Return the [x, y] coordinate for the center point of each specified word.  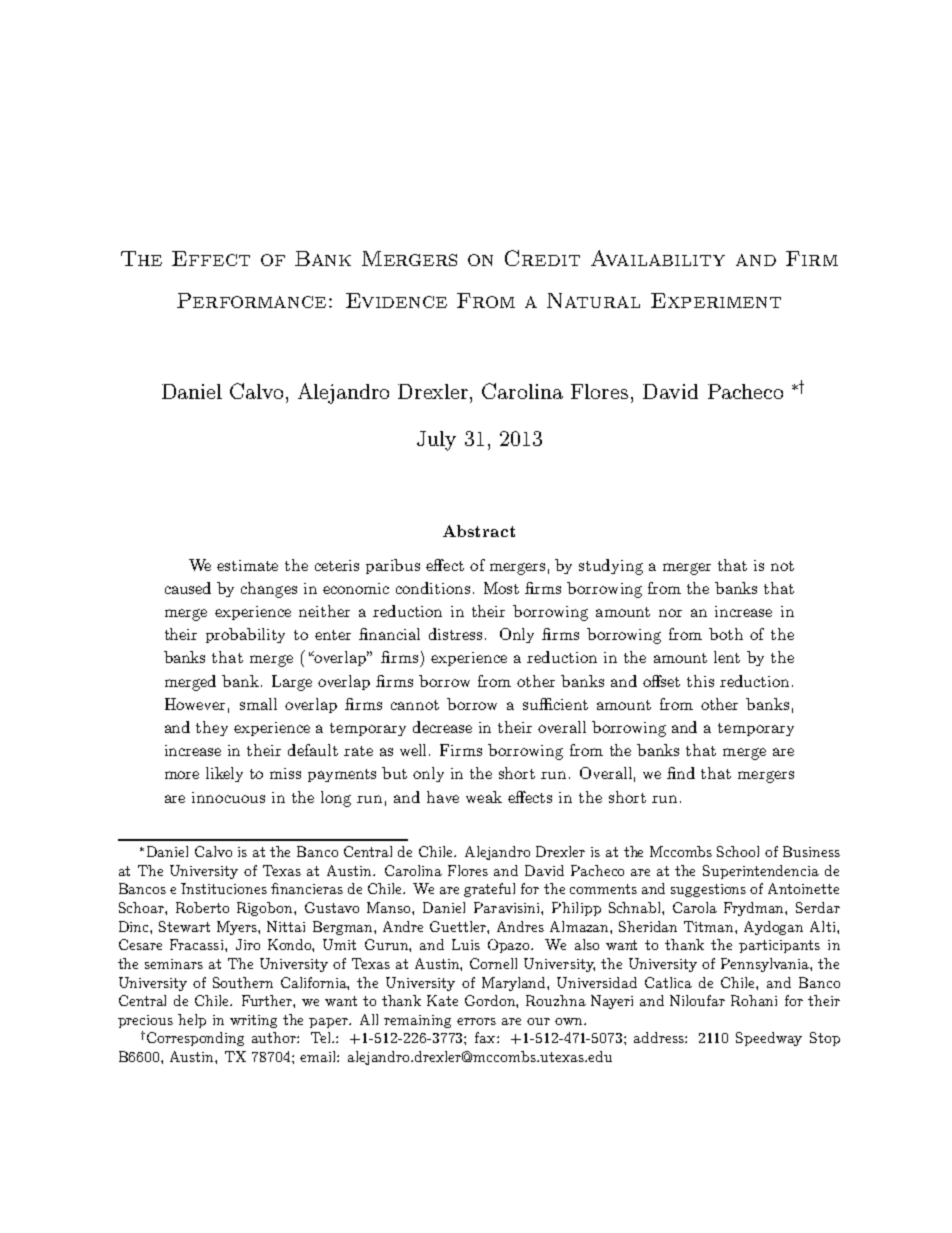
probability [245, 635]
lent [727, 657]
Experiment [716, 300]
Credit [542, 258]
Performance [251, 300]
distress [457, 634]
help [192, 1021]
